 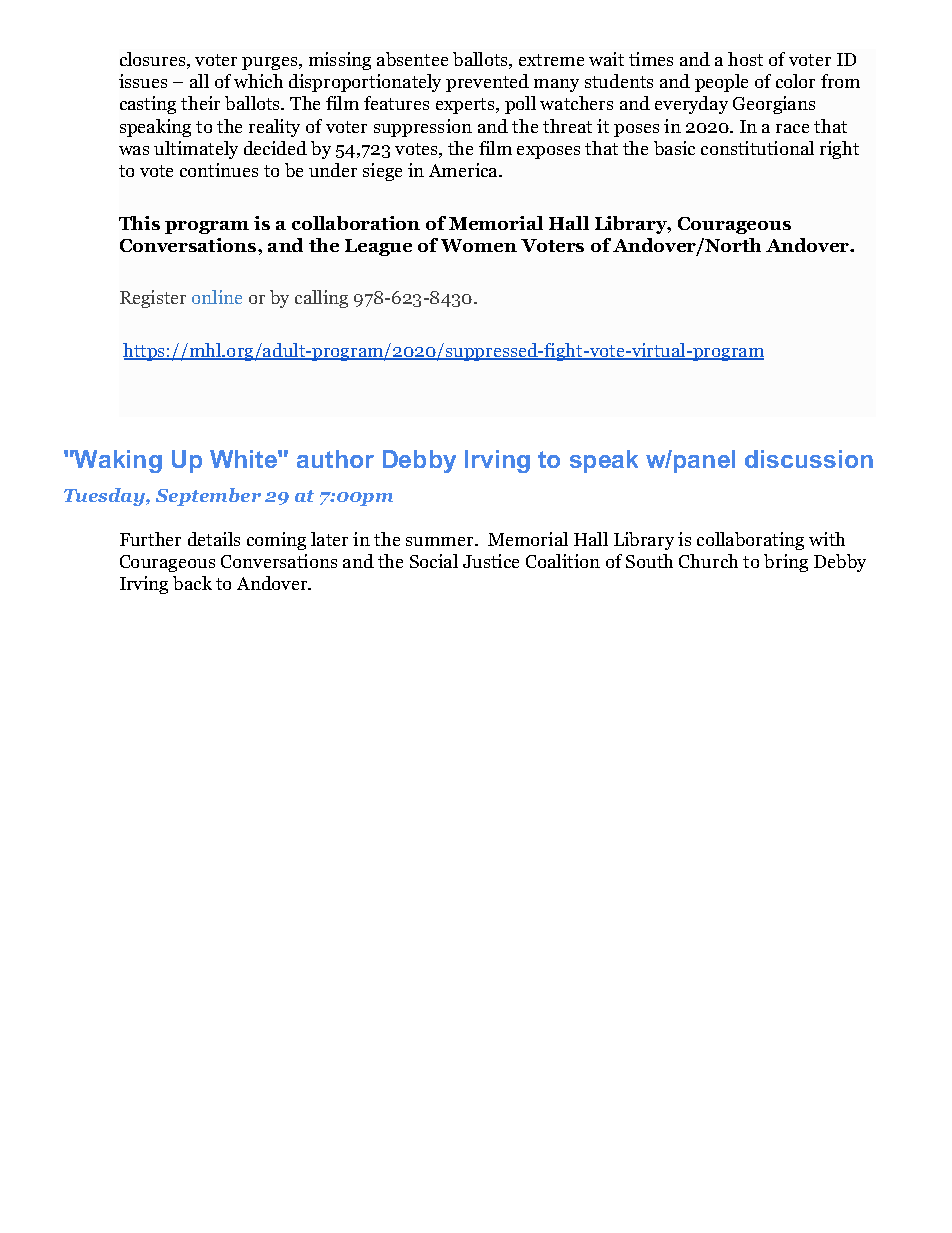 What do you see at coordinates (786, 563) in the document?
I see `bring` at bounding box center [786, 563].
